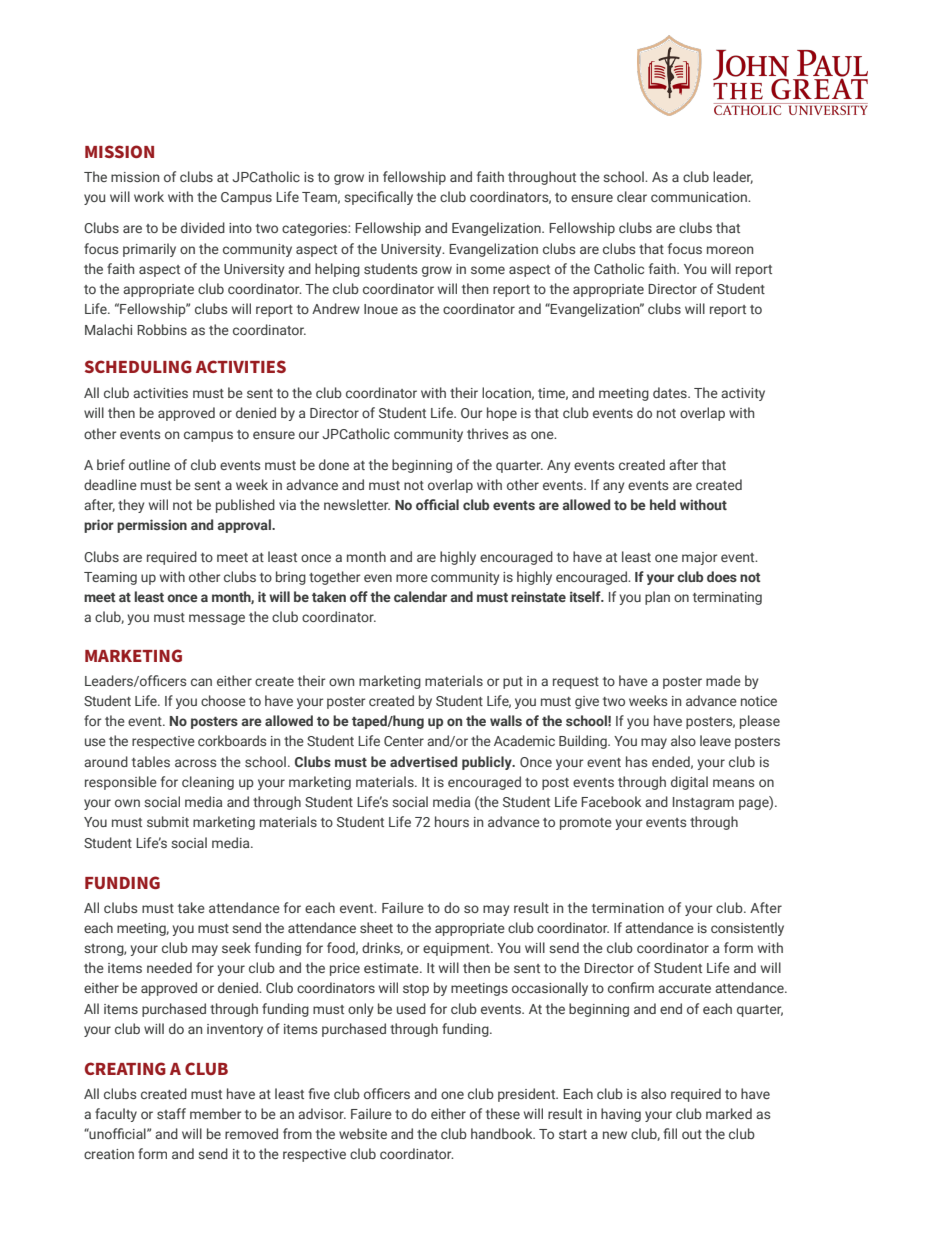 The image size is (952, 1233). Describe the element at coordinates (670, 1133) in the screenshot. I see `fill` at that location.
